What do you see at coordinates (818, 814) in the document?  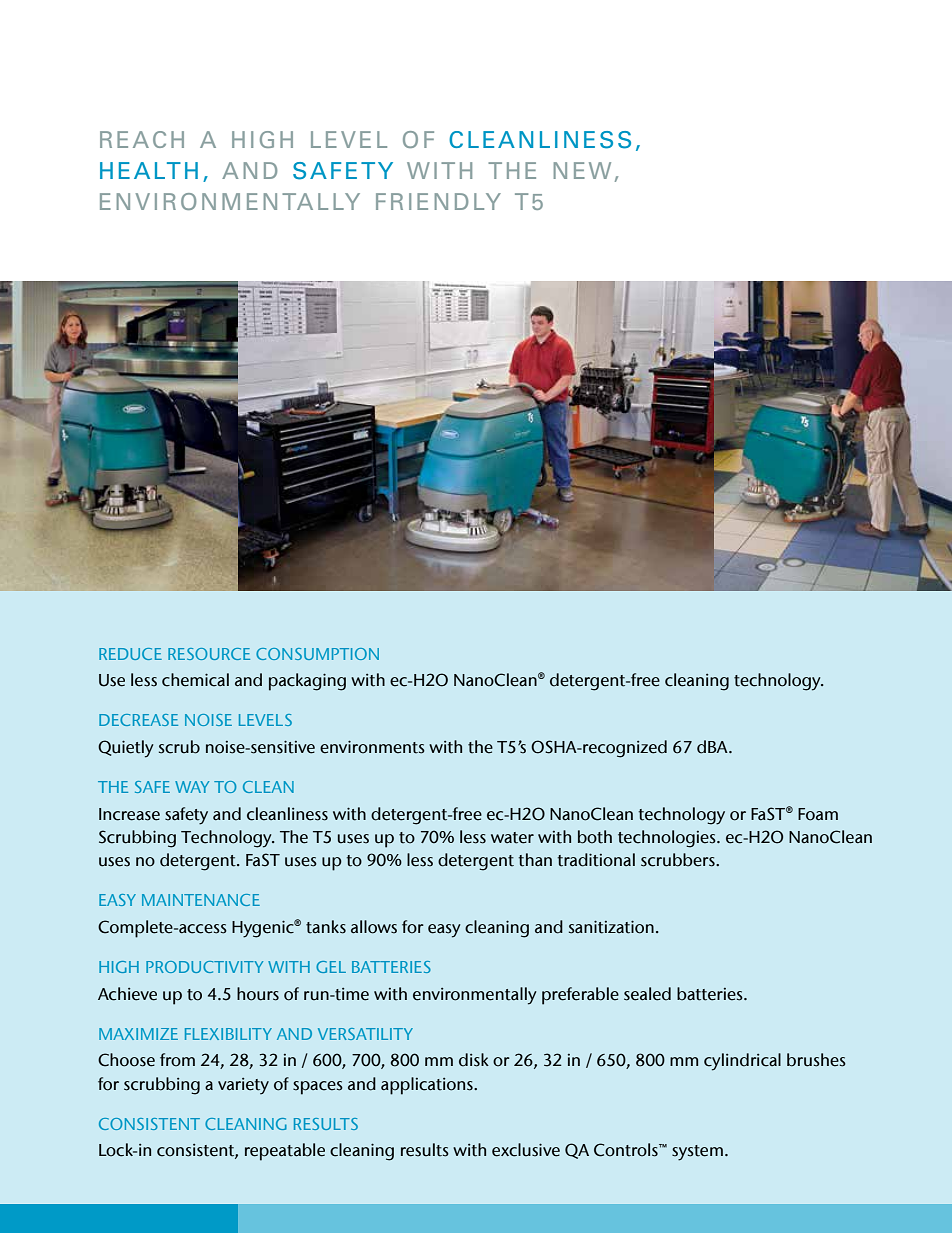 I see `Foam` at bounding box center [818, 814].
